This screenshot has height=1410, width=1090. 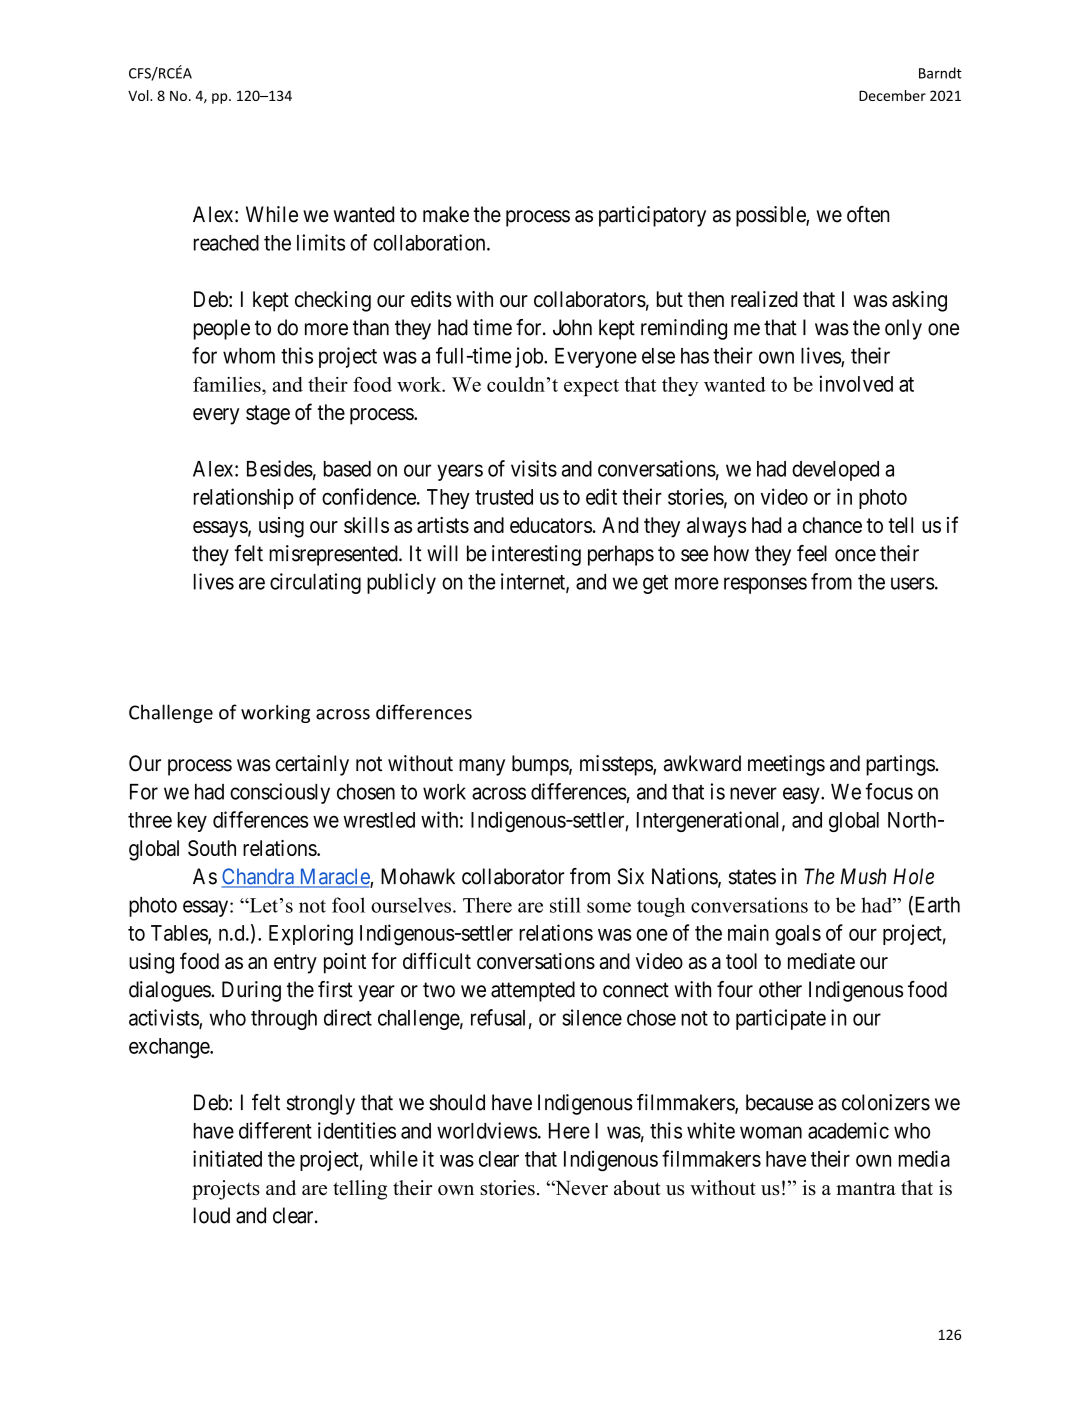 What do you see at coordinates (652, 216) in the screenshot?
I see `participatory` at bounding box center [652, 216].
